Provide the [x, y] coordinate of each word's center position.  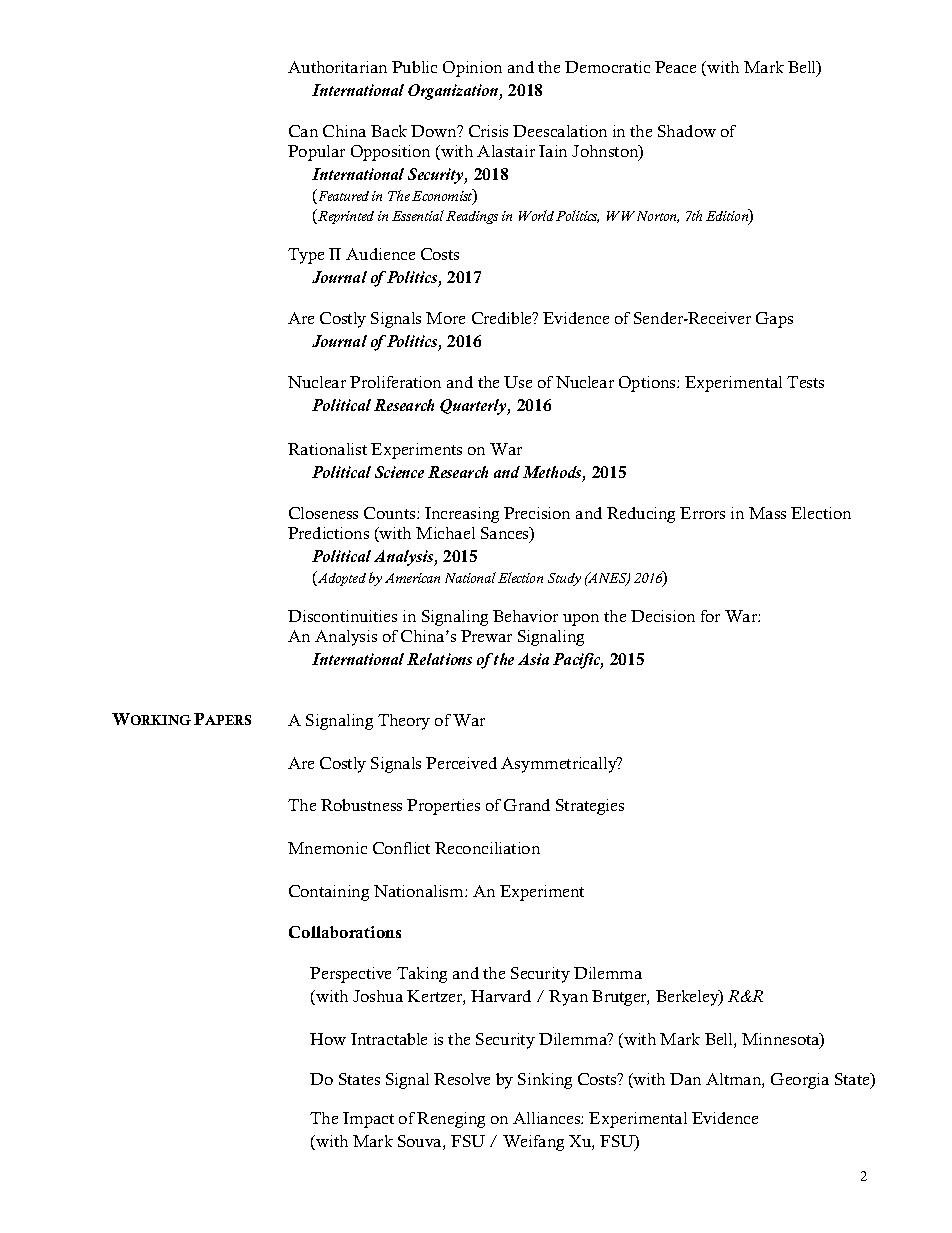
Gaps [774, 320]
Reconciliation [487, 848]
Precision [537, 513]
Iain [553, 151]
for [710, 616]
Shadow [687, 131]
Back [389, 131]
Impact [368, 1120]
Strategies [590, 807]
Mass [767, 513]
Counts [391, 513]
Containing [329, 893]
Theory [404, 722]
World [536, 215]
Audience [380, 254]
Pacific [578, 661]
